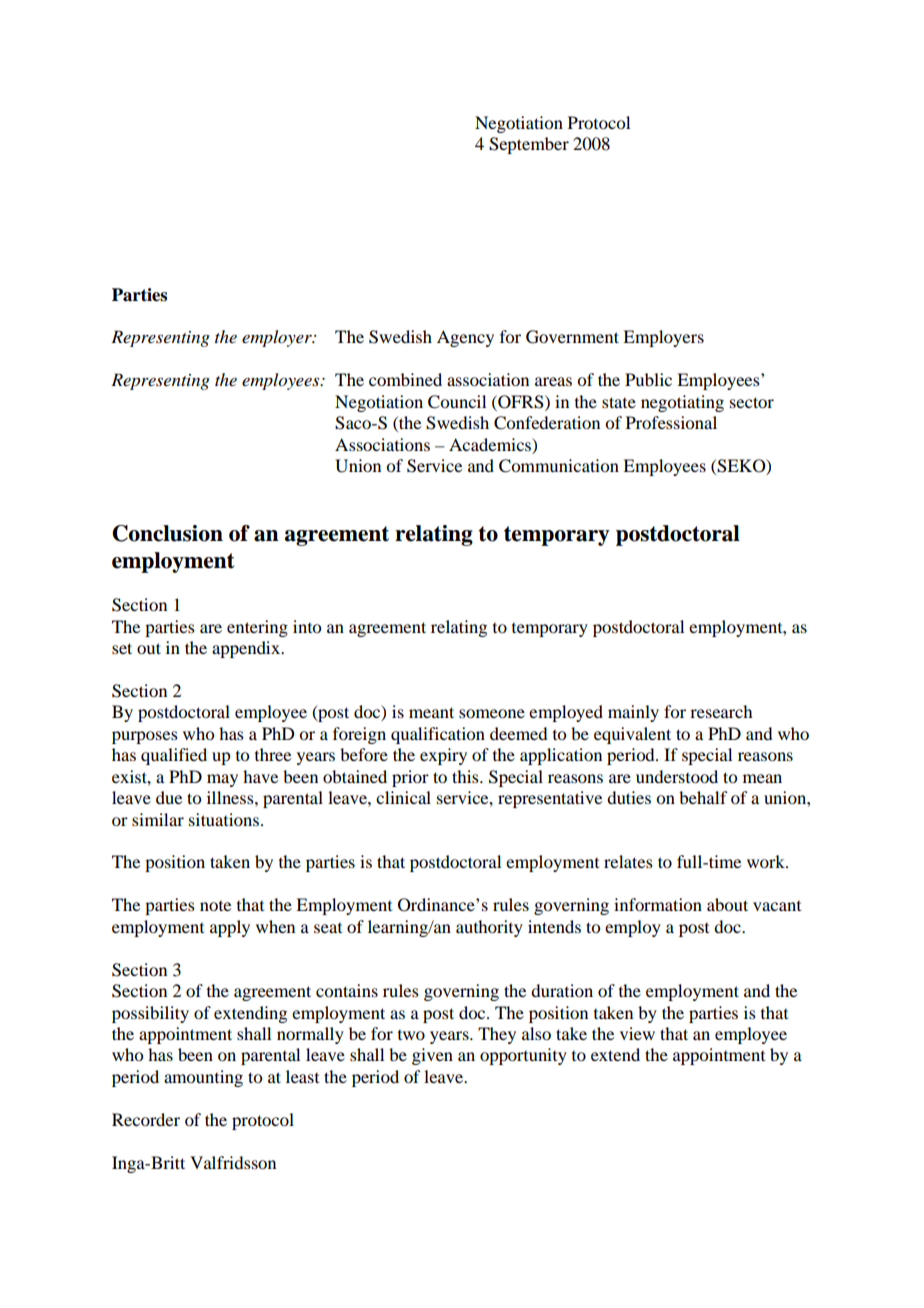 This screenshot has width=924, height=1308. I want to click on Government, so click(572, 337).
